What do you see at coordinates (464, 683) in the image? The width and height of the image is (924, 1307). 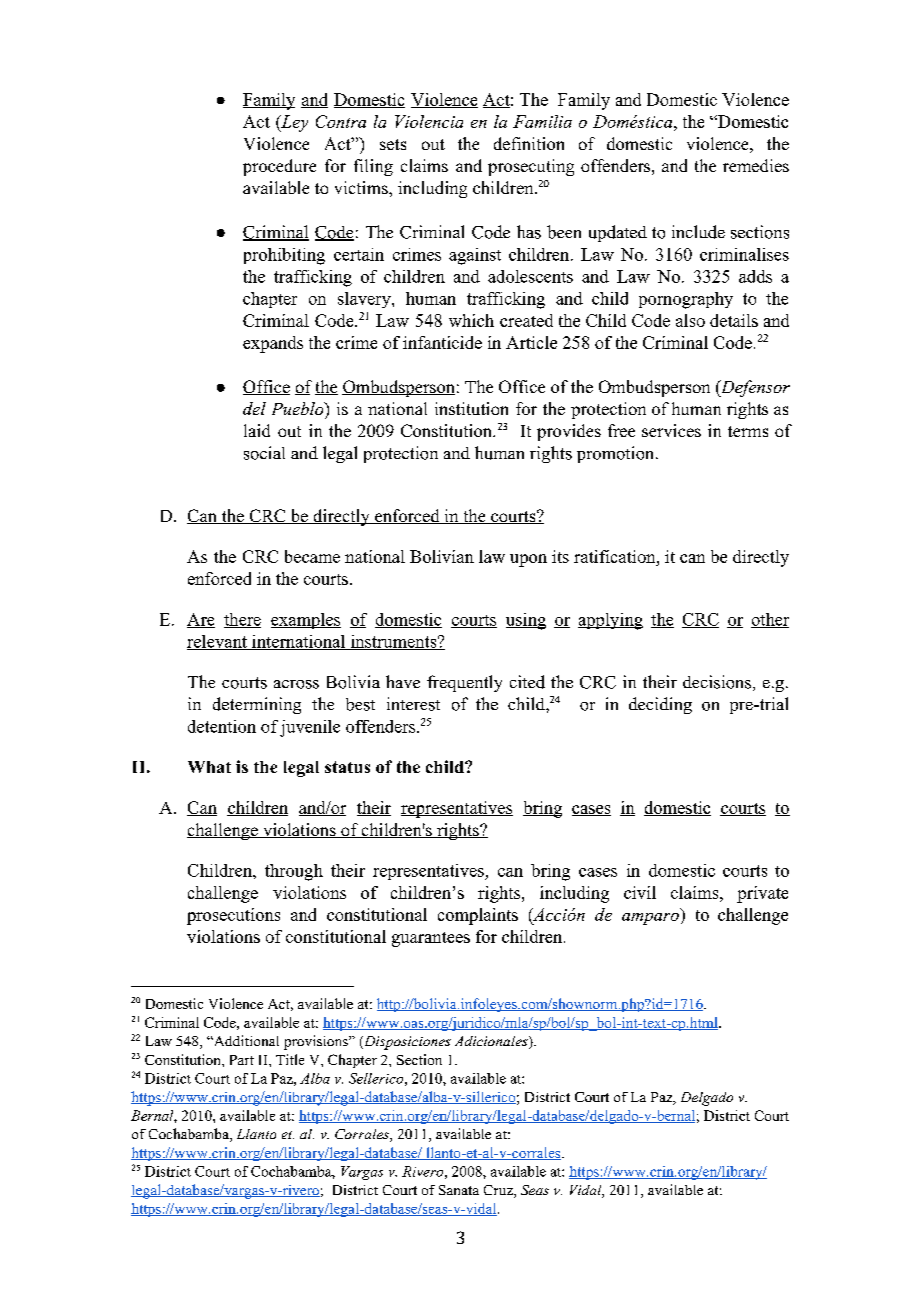 I see `frequently` at bounding box center [464, 683].
